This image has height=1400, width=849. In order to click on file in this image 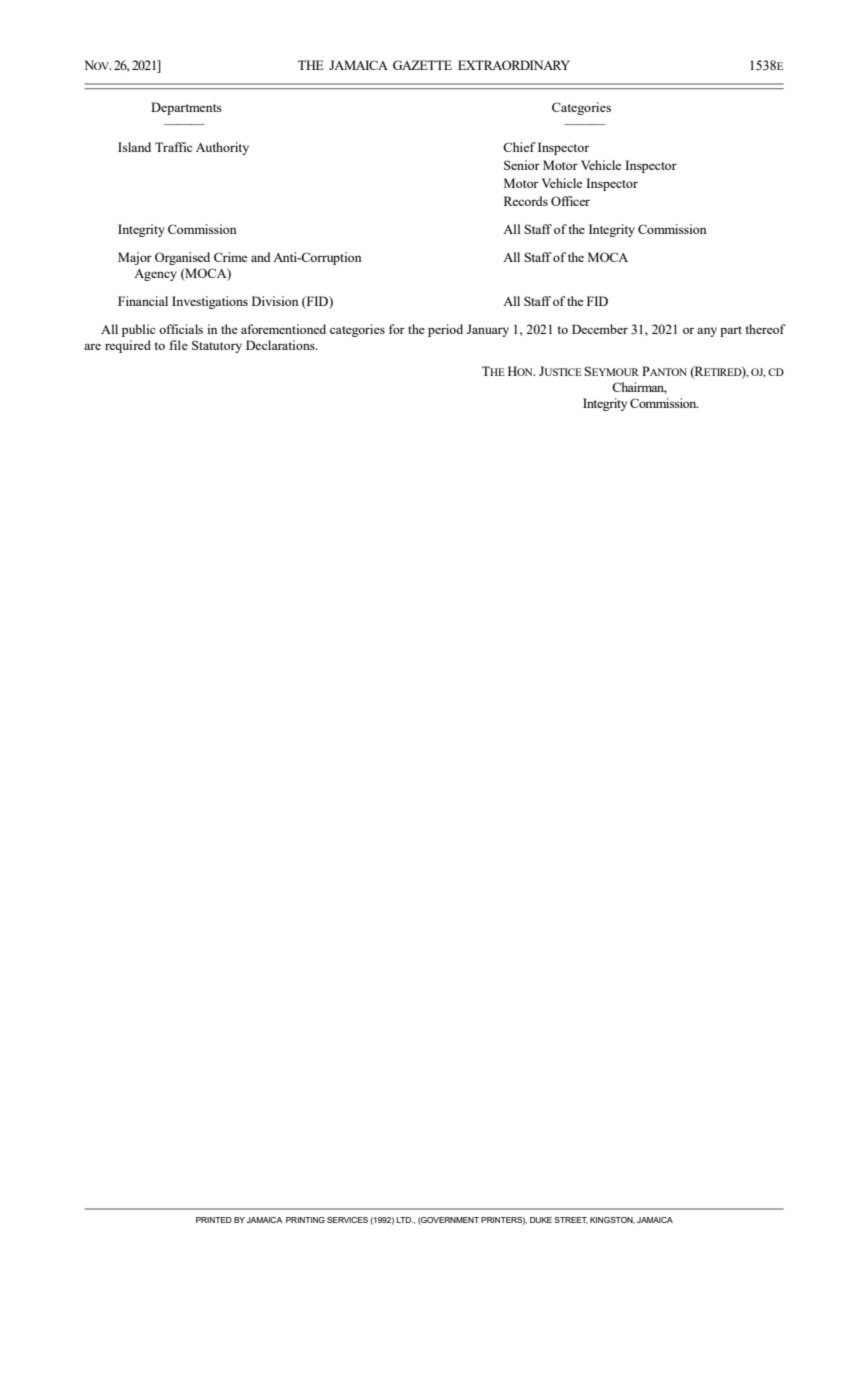, I will do `click(179, 345)`.
